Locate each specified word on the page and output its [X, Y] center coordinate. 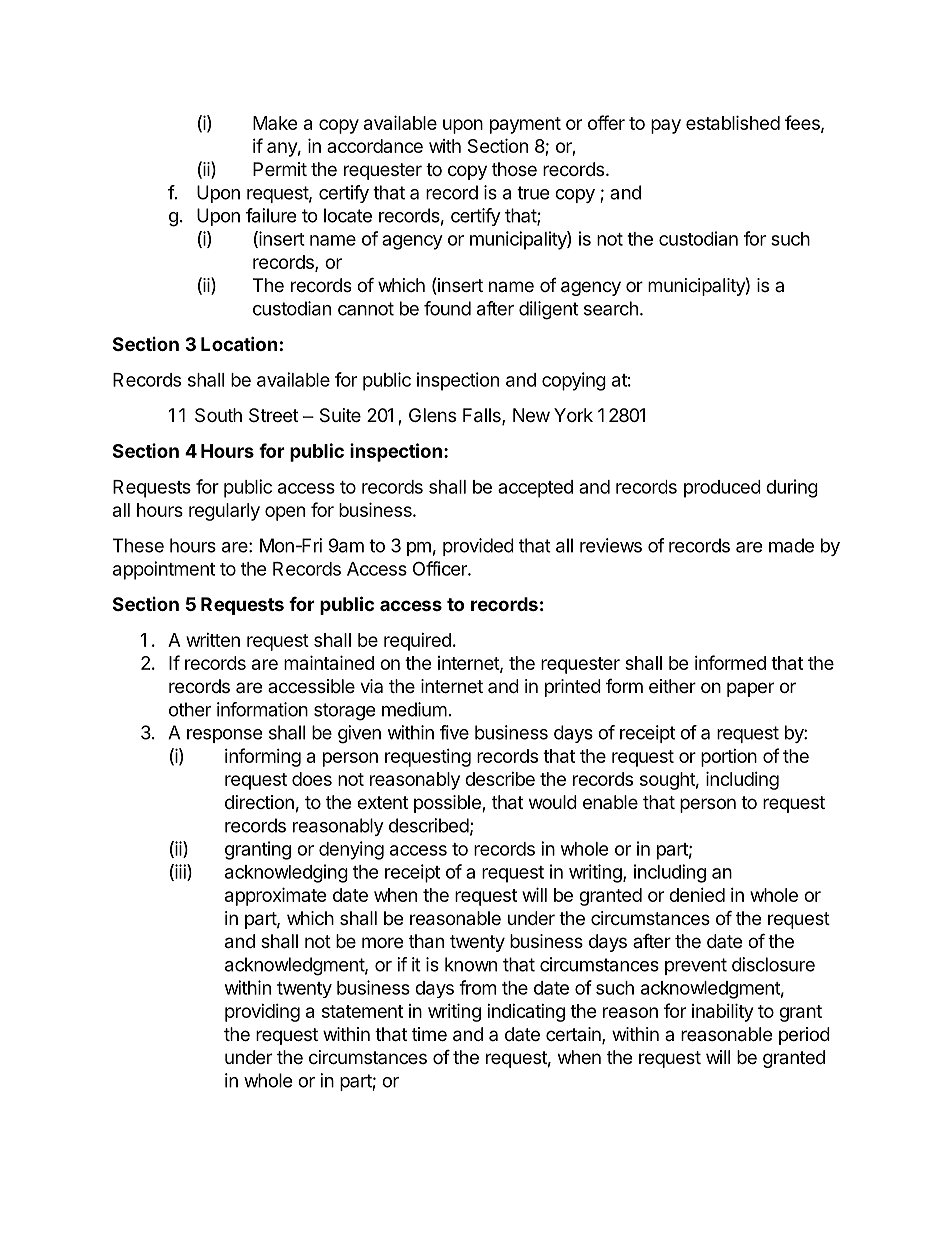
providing [262, 1013]
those [514, 169]
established [733, 122]
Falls [483, 416]
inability [722, 1012]
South [218, 415]
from [477, 987]
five [454, 732]
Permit [280, 169]
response [224, 736]
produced [722, 489]
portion [729, 758]
